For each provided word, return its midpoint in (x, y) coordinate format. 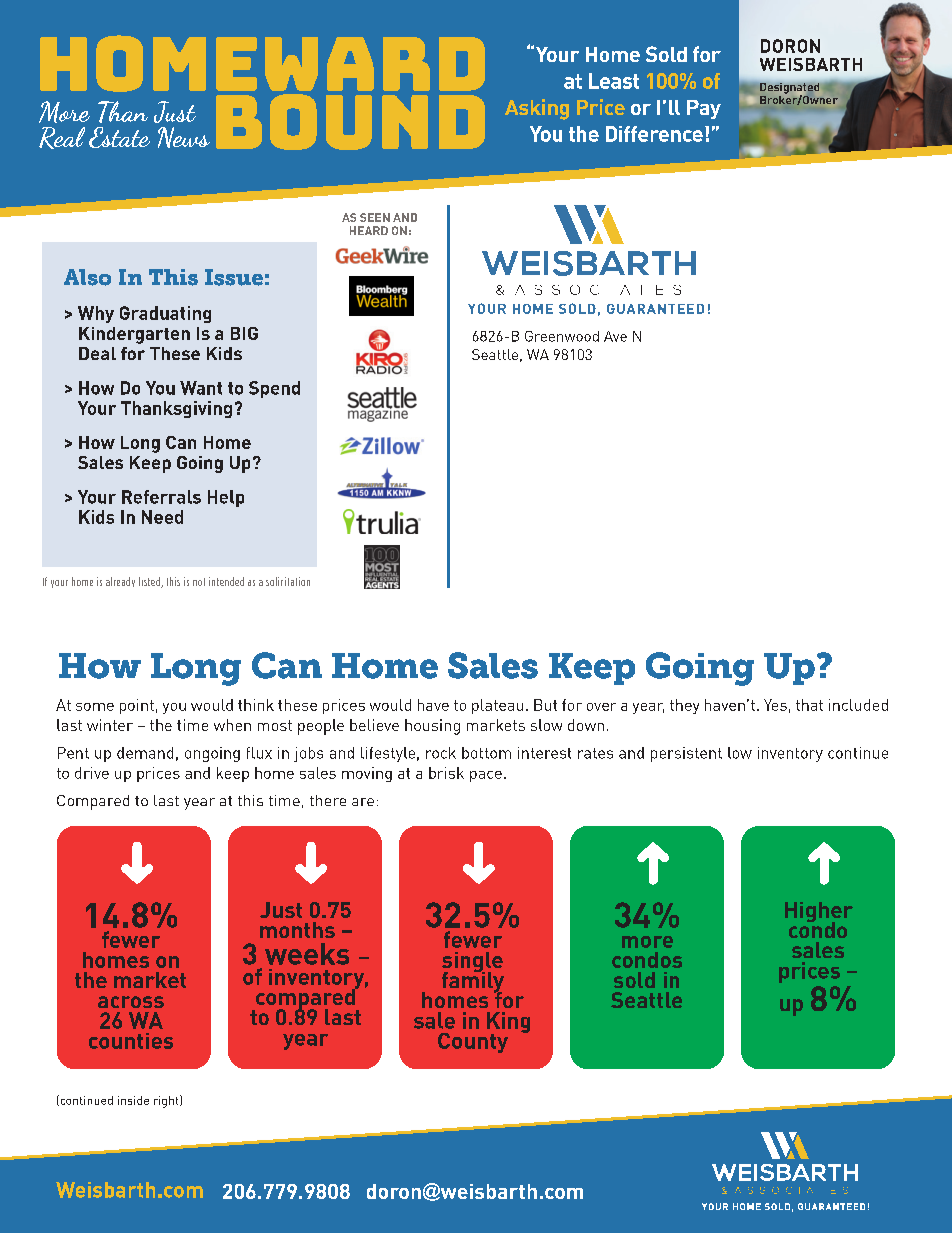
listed (150, 582)
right (167, 1101)
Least (614, 81)
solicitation (288, 581)
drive (92, 773)
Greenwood (562, 336)
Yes (775, 705)
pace (486, 776)
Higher (819, 913)
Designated (789, 89)
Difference (654, 134)
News (184, 137)
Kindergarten (134, 335)
